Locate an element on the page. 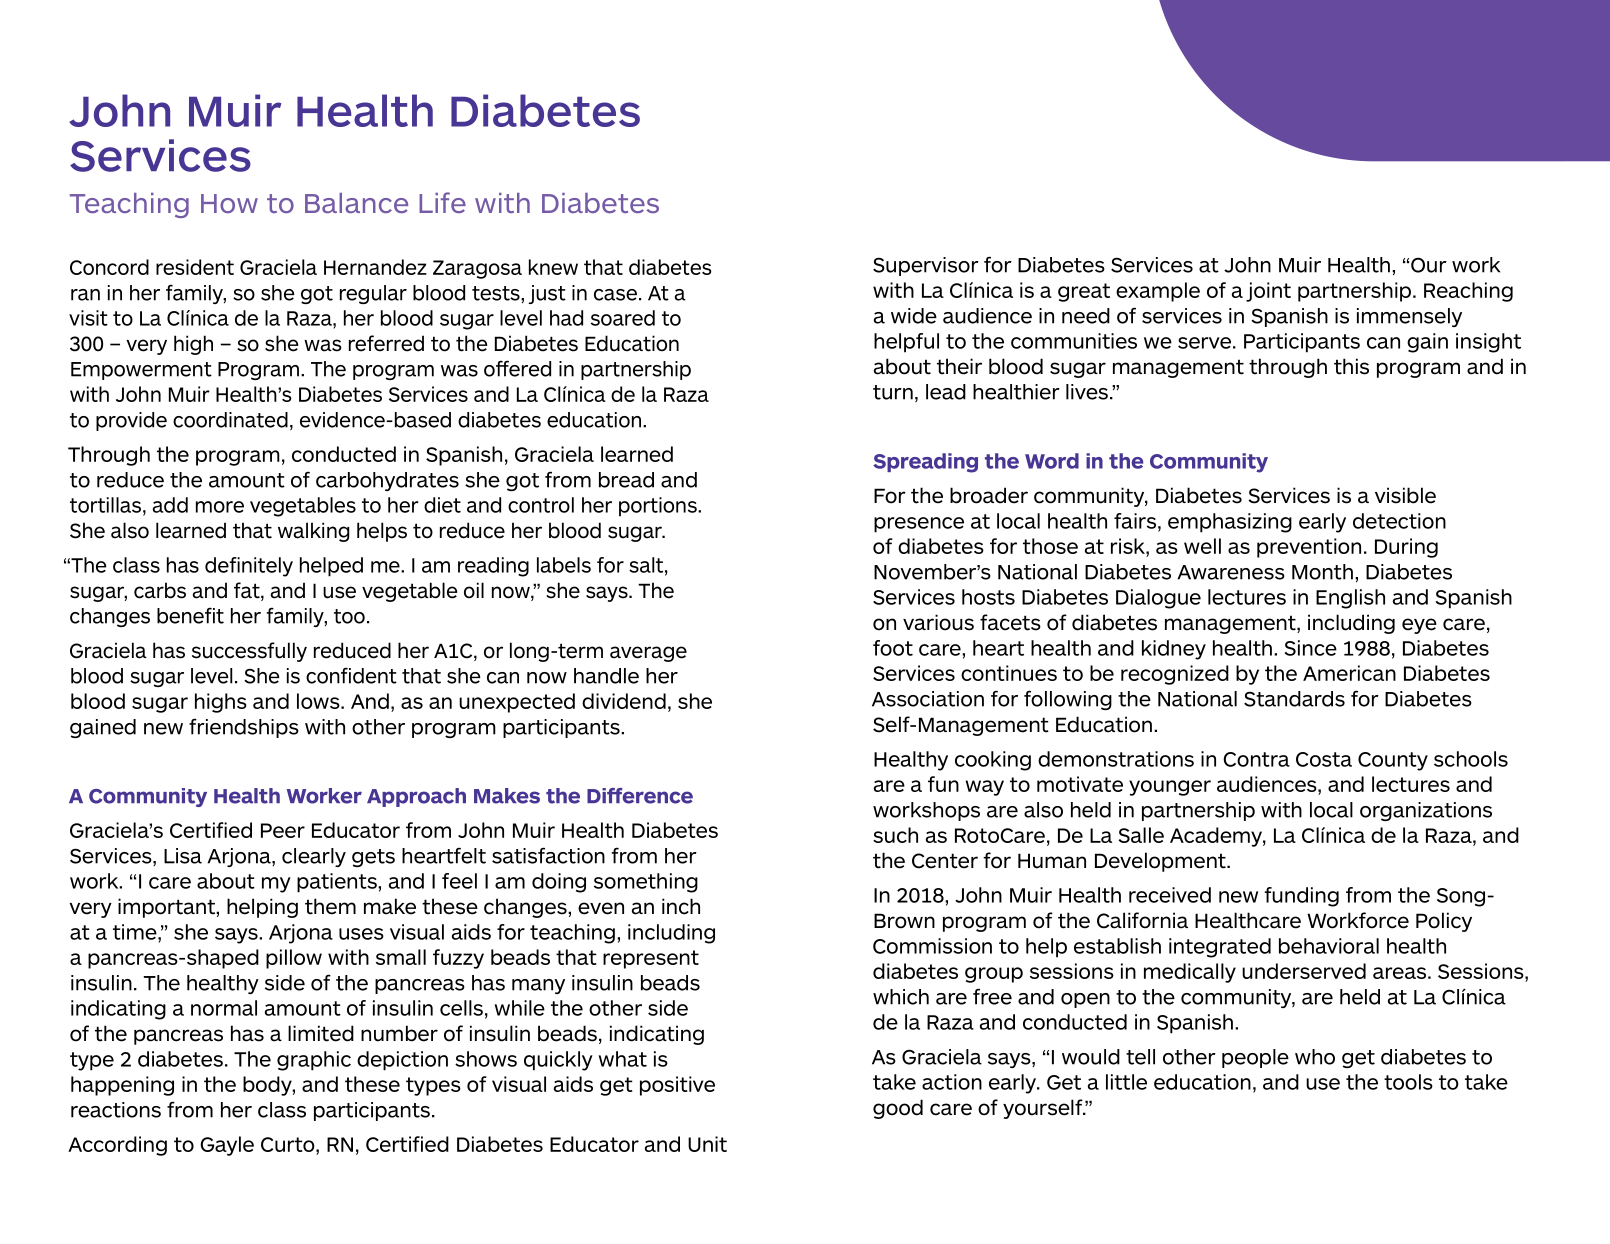  organizations is located at coordinates (1426, 811).
